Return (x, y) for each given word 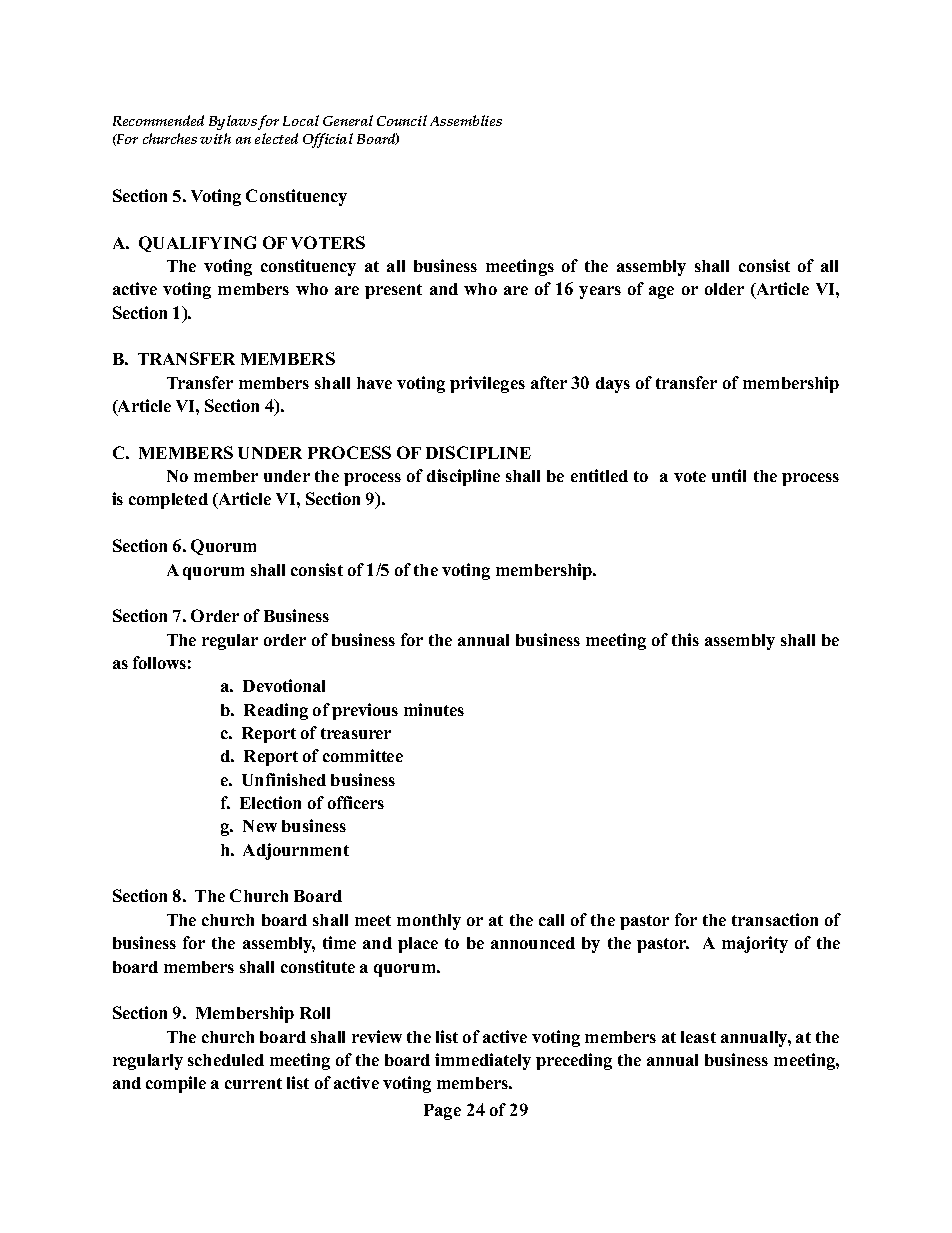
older (724, 289)
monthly (429, 922)
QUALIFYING (197, 244)
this (685, 639)
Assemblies (466, 120)
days (613, 385)
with (215, 138)
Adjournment (296, 851)
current (253, 1083)
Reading (276, 711)
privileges (487, 384)
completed (168, 501)
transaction (775, 919)
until (729, 475)
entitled (599, 475)
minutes (434, 709)
